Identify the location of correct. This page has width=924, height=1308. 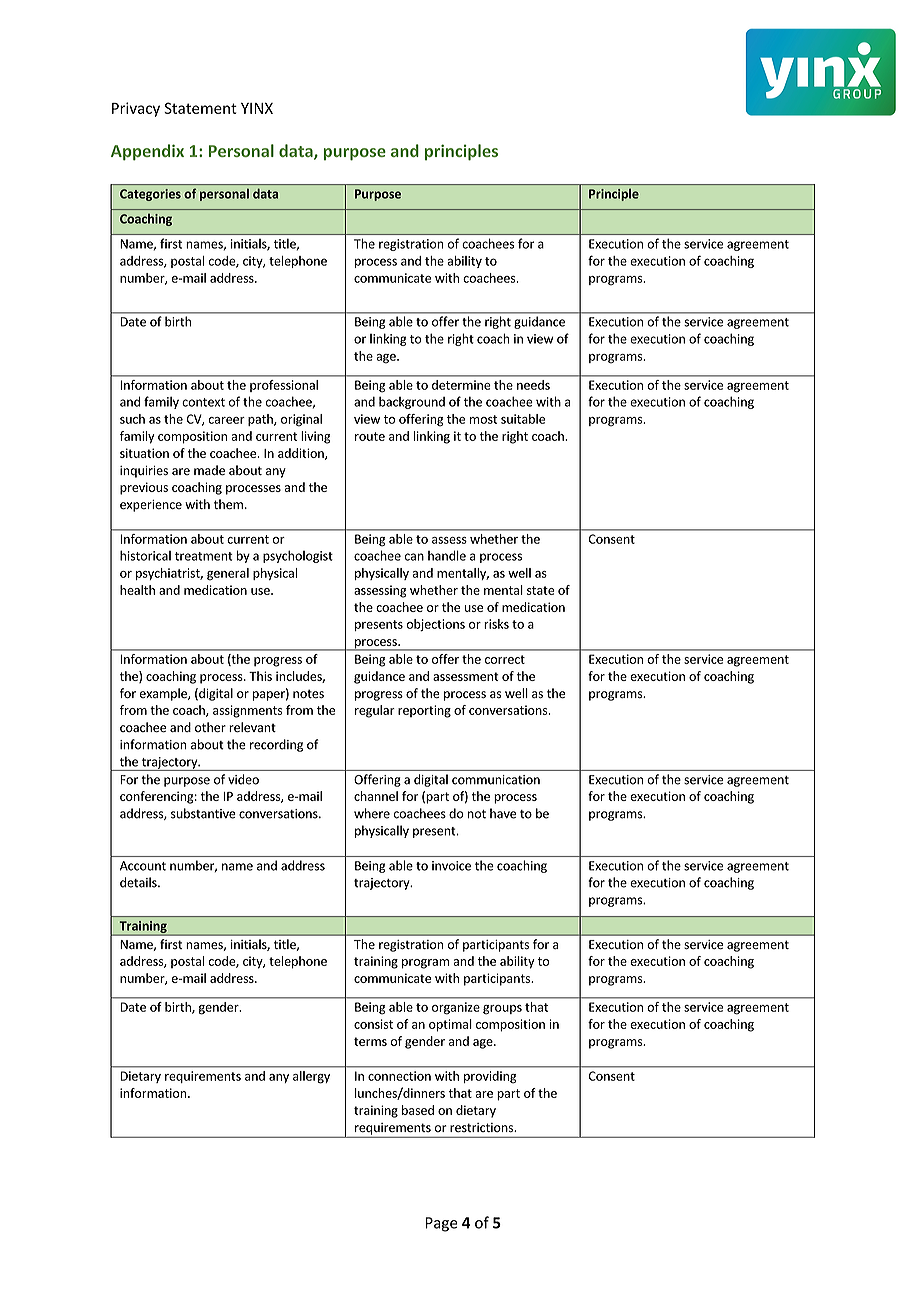
(505, 659).
